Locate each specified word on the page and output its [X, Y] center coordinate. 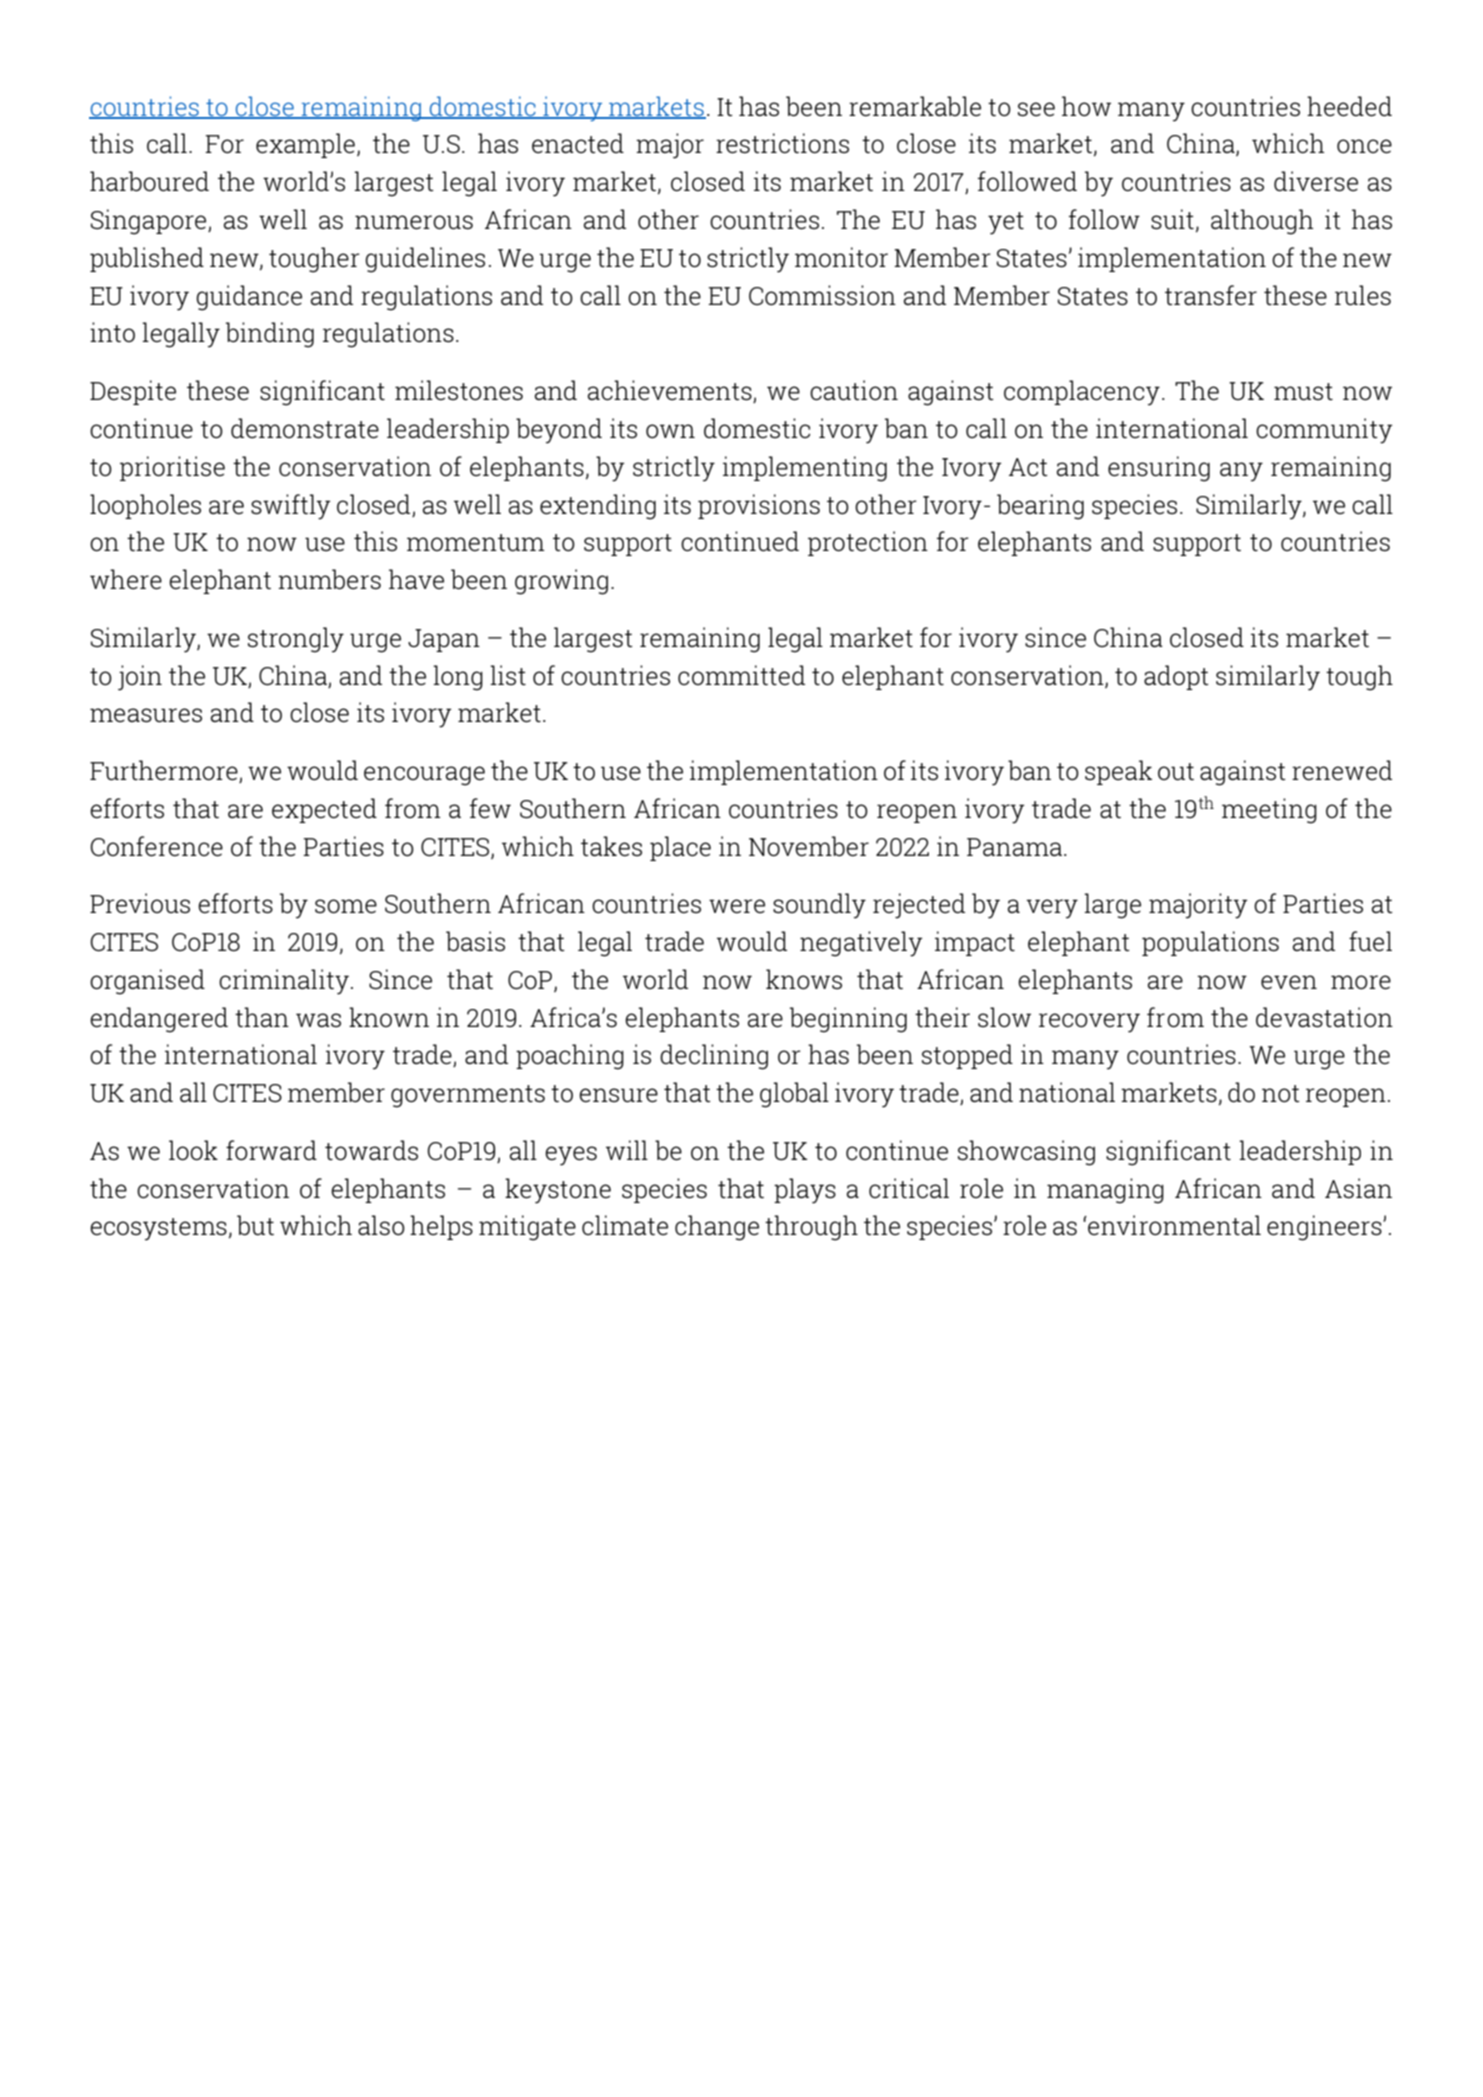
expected [324, 810]
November [809, 846]
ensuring [1159, 469]
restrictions [782, 143]
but [255, 1225]
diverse [1316, 181]
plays [805, 1191]
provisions [759, 506]
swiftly [291, 507]
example [305, 145]
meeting [1269, 811]
